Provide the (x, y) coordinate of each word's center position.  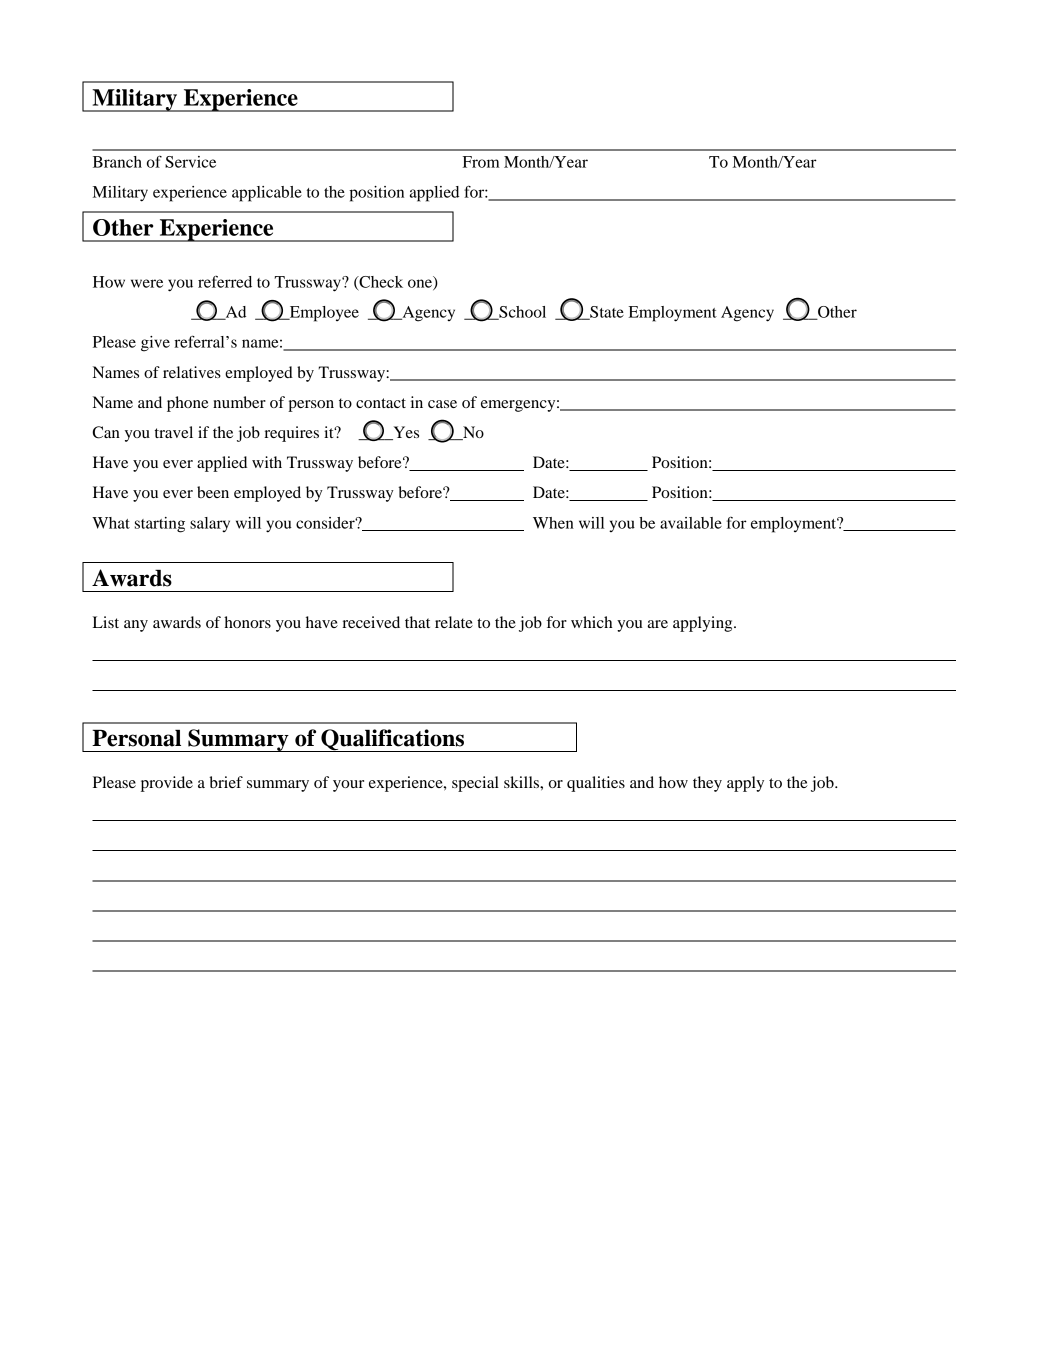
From (481, 162)
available (691, 523)
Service (190, 162)
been (213, 492)
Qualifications (392, 740)
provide (167, 784)
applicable (267, 194)
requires (291, 434)
